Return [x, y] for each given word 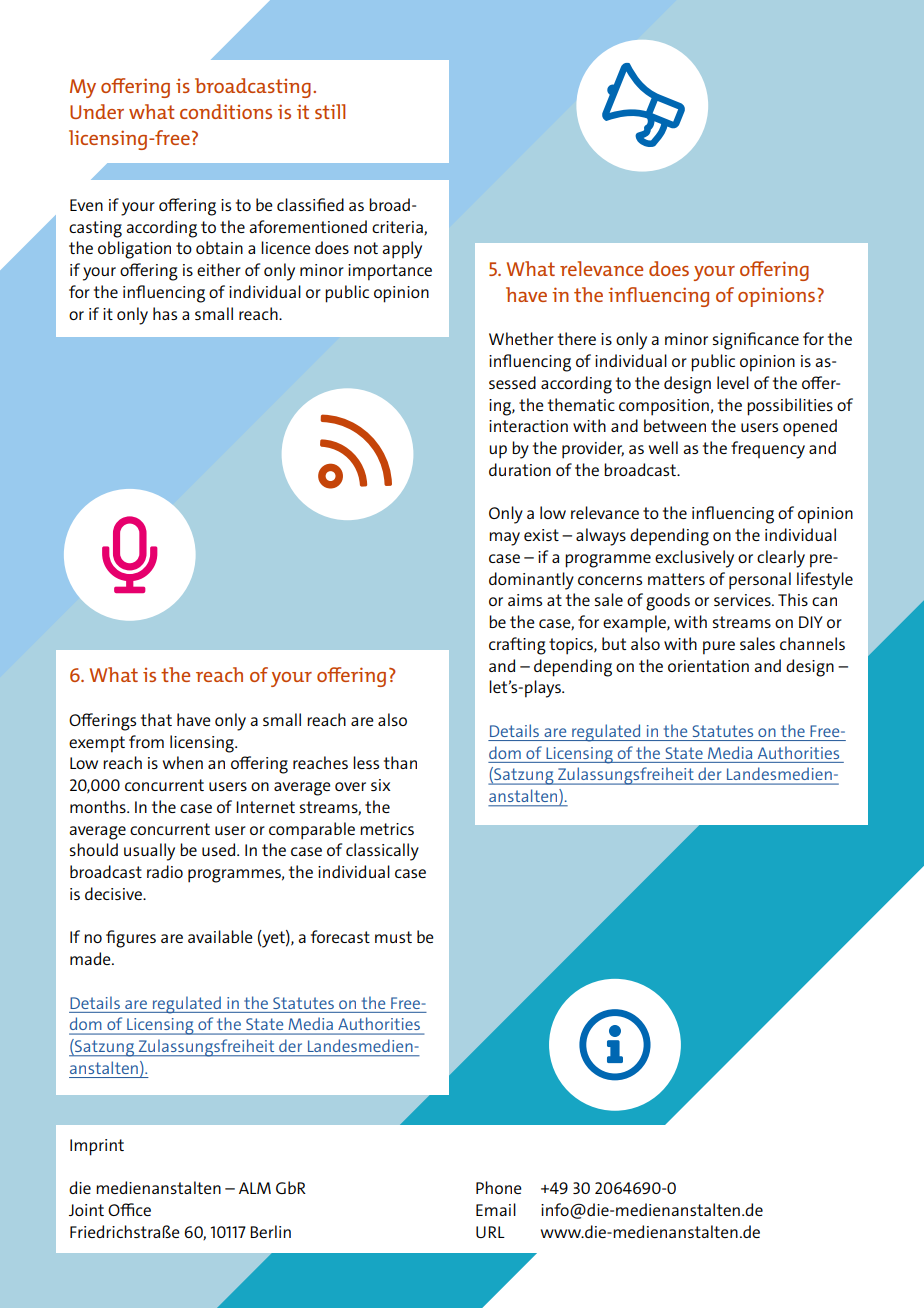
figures [131, 939]
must [393, 937]
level [733, 382]
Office [129, 1209]
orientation [708, 666]
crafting [517, 646]
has [165, 313]
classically [382, 852]
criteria [398, 228]
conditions [226, 111]
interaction [528, 426]
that [156, 719]
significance [756, 341]
